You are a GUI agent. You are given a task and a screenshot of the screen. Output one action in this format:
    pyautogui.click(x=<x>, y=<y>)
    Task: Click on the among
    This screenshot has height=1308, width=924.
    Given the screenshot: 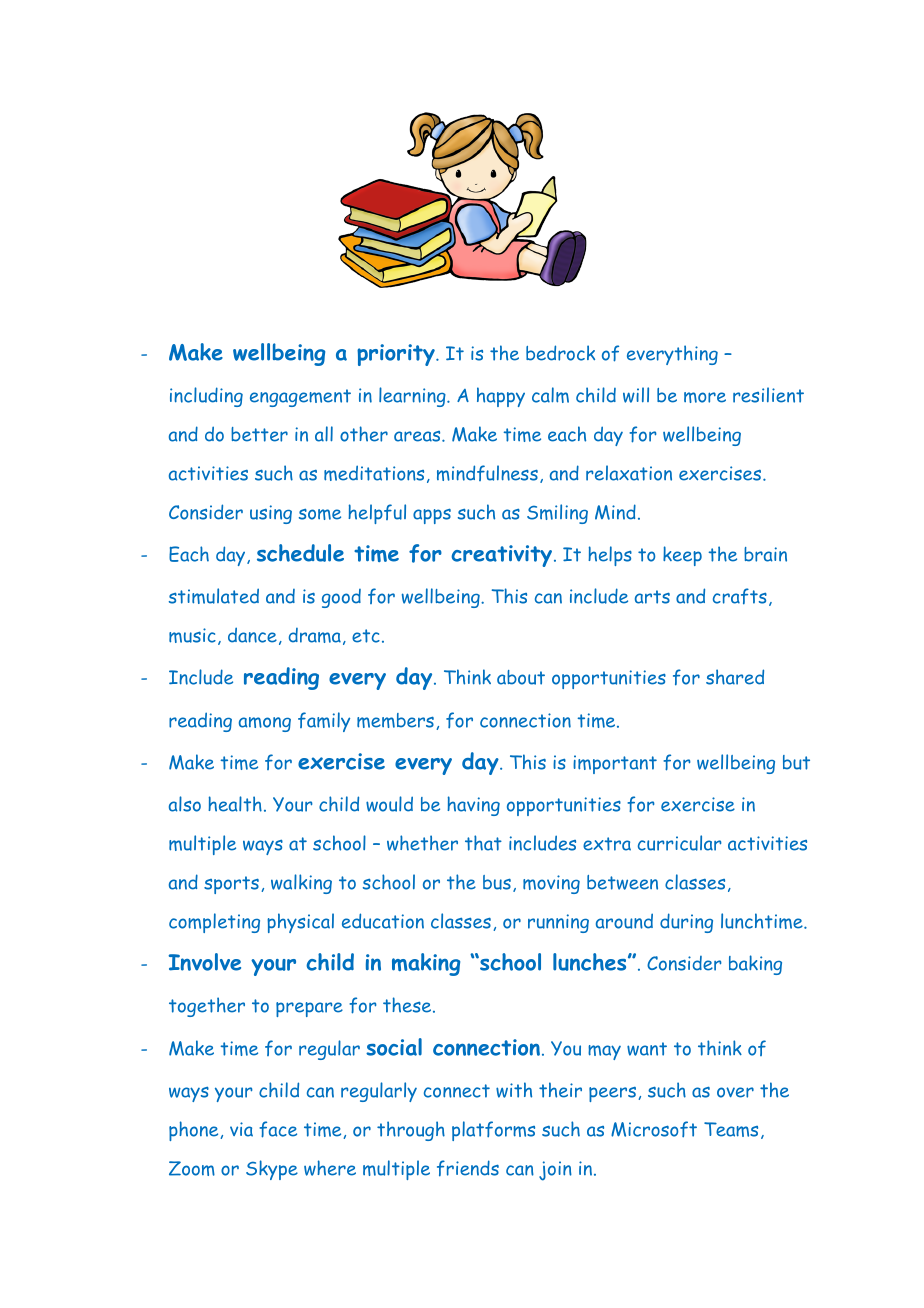 What is the action you would take?
    pyautogui.click(x=265, y=724)
